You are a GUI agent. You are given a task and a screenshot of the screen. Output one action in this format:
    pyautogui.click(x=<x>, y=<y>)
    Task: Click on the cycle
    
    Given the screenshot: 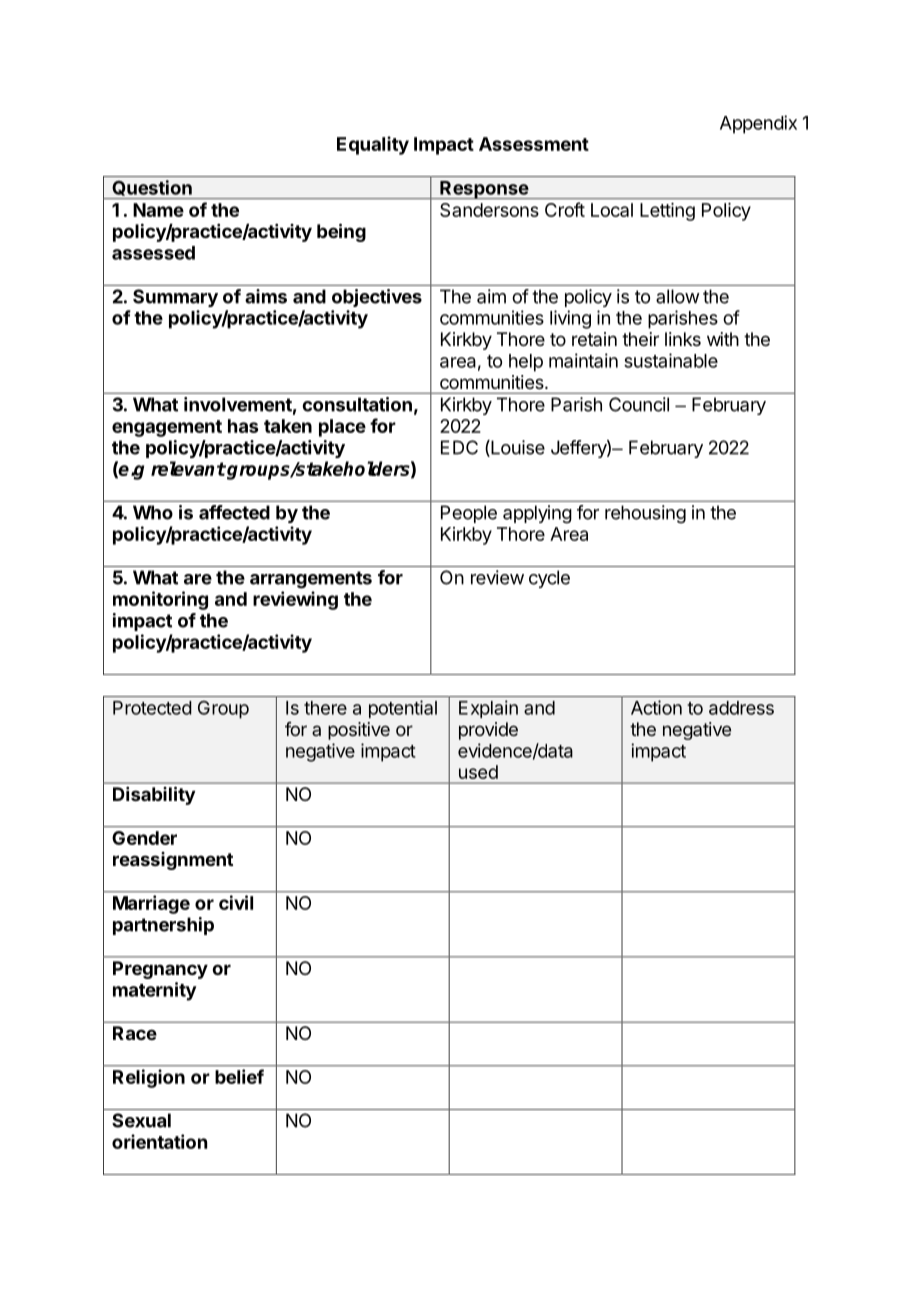 What is the action you would take?
    pyautogui.click(x=549, y=579)
